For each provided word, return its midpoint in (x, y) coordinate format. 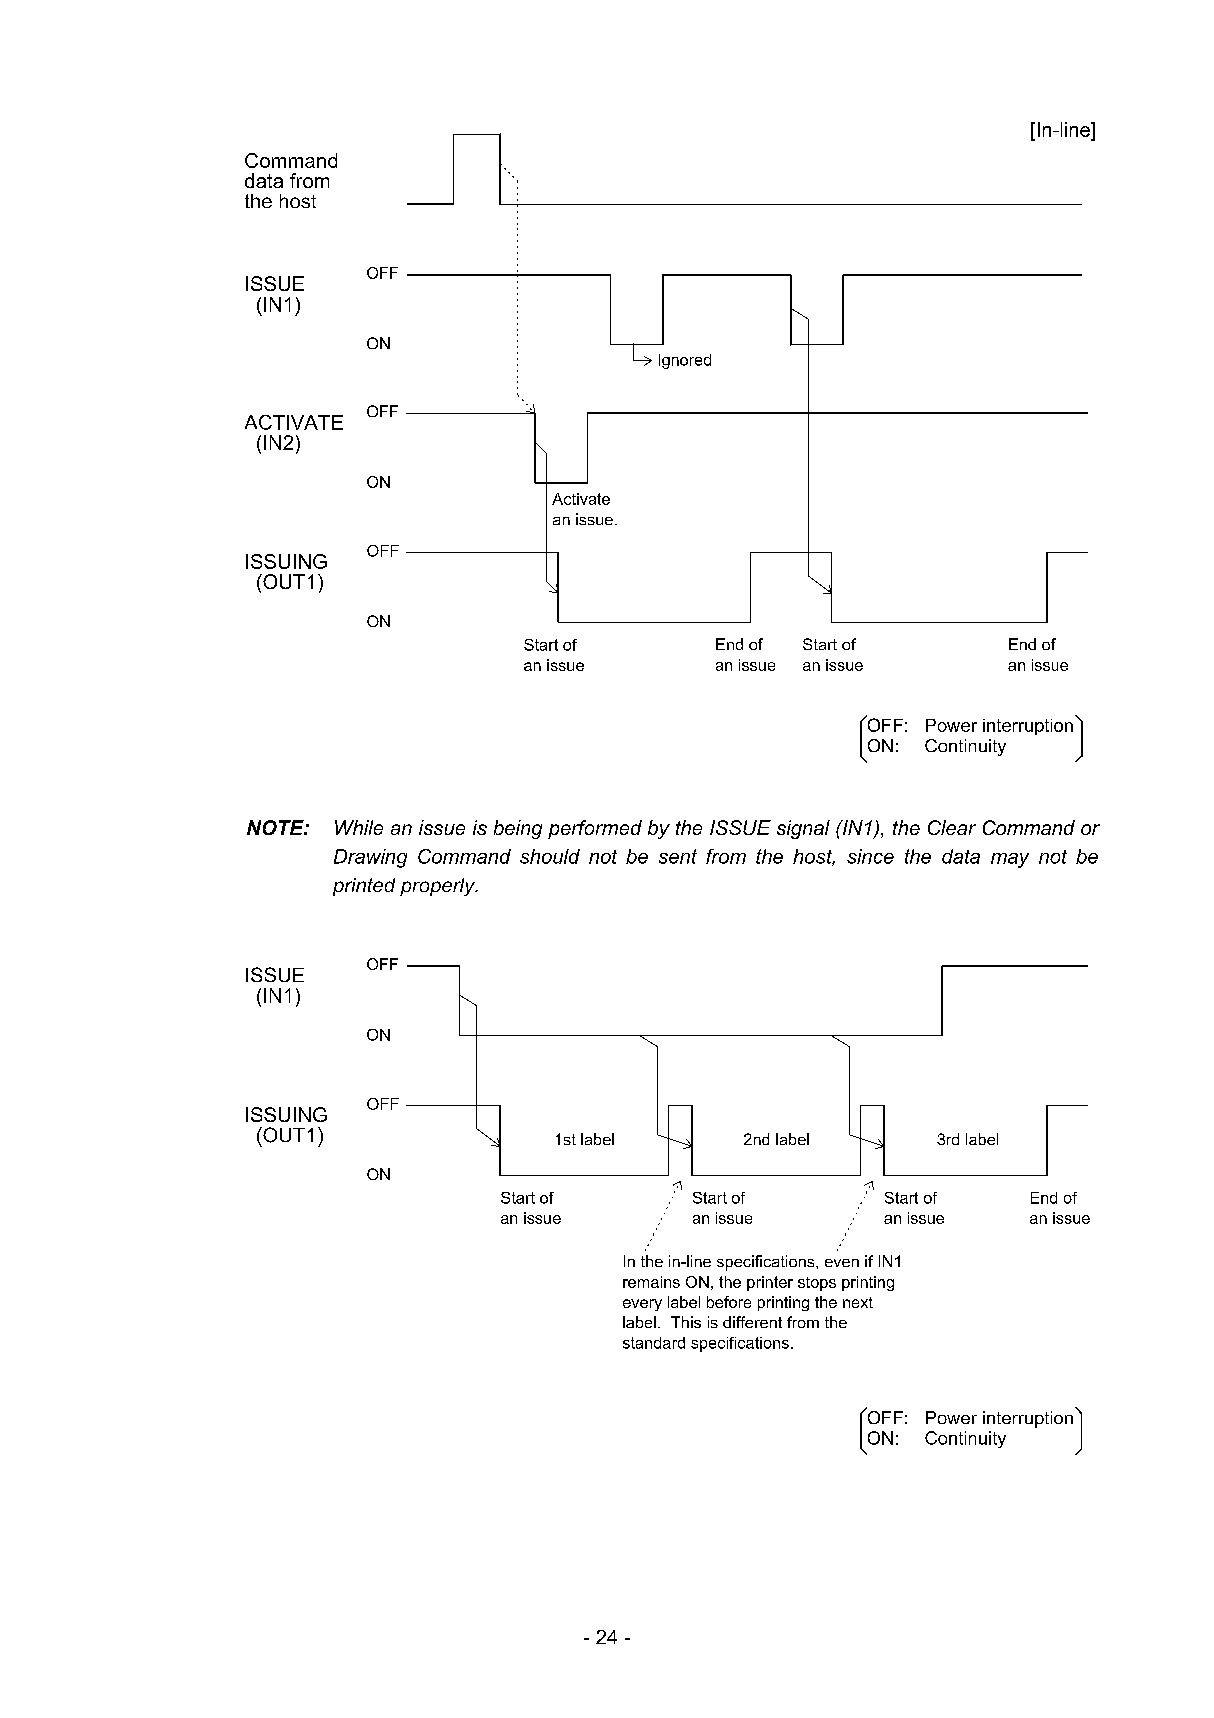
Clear (952, 827)
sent (678, 856)
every (642, 1305)
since (870, 856)
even (842, 1263)
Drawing (370, 858)
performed (595, 829)
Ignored (685, 361)
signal (803, 829)
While (359, 827)
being (518, 829)
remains (651, 1282)
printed (364, 887)
